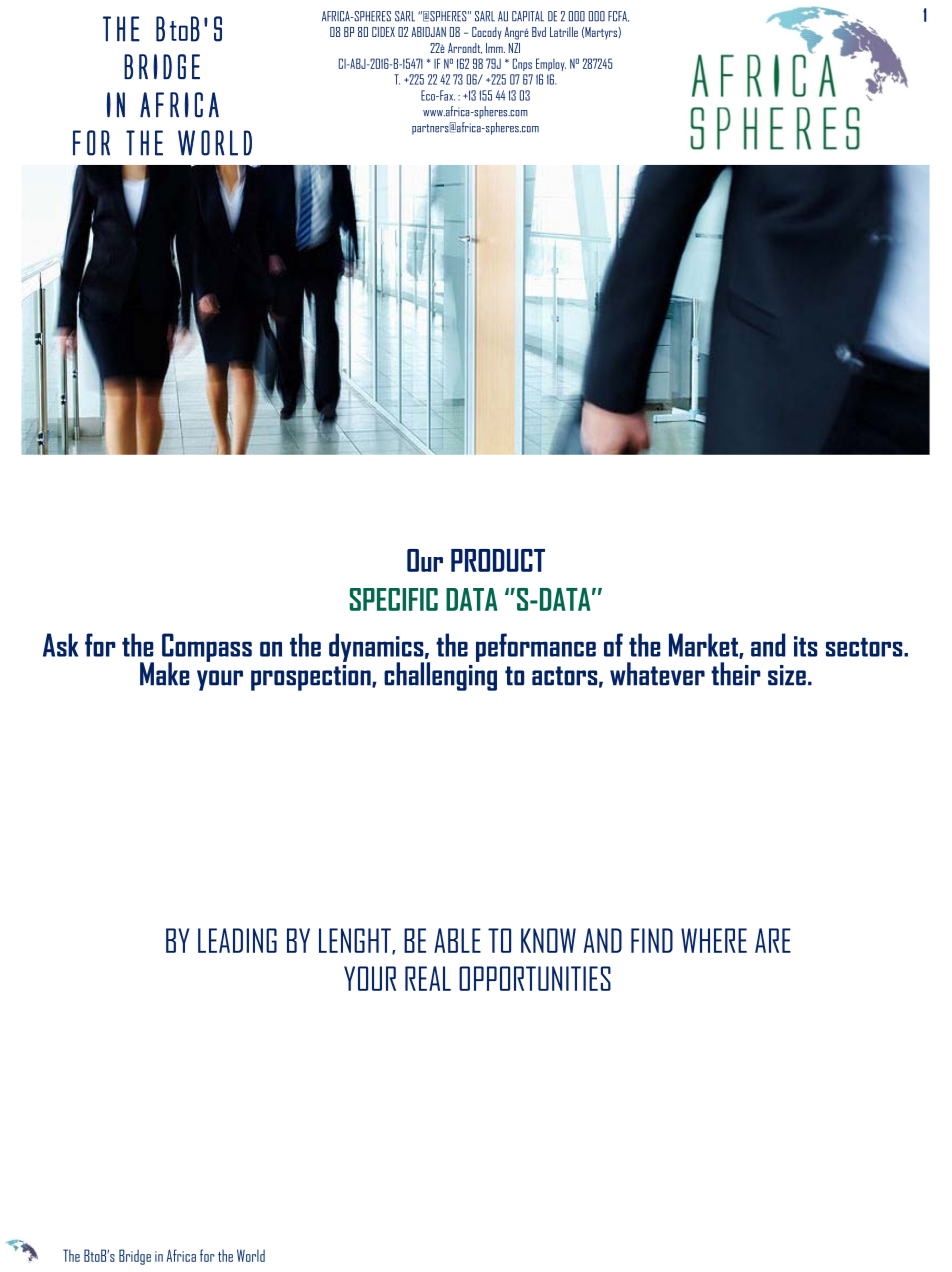 The width and height of the screenshot is (952, 1272). Describe the element at coordinates (551, 64) in the screenshot. I see `Employ` at that location.
